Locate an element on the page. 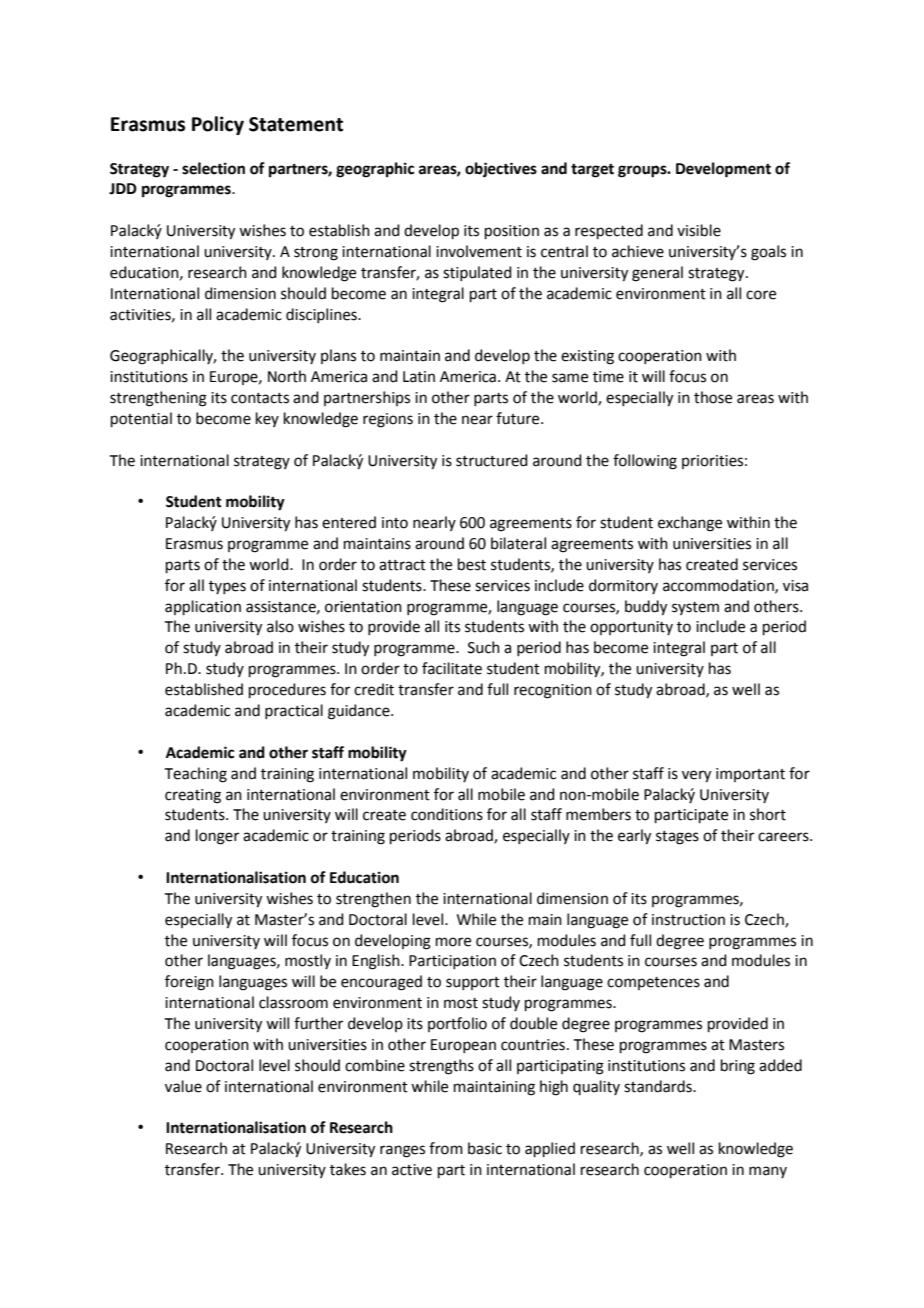  very is located at coordinates (696, 776).
